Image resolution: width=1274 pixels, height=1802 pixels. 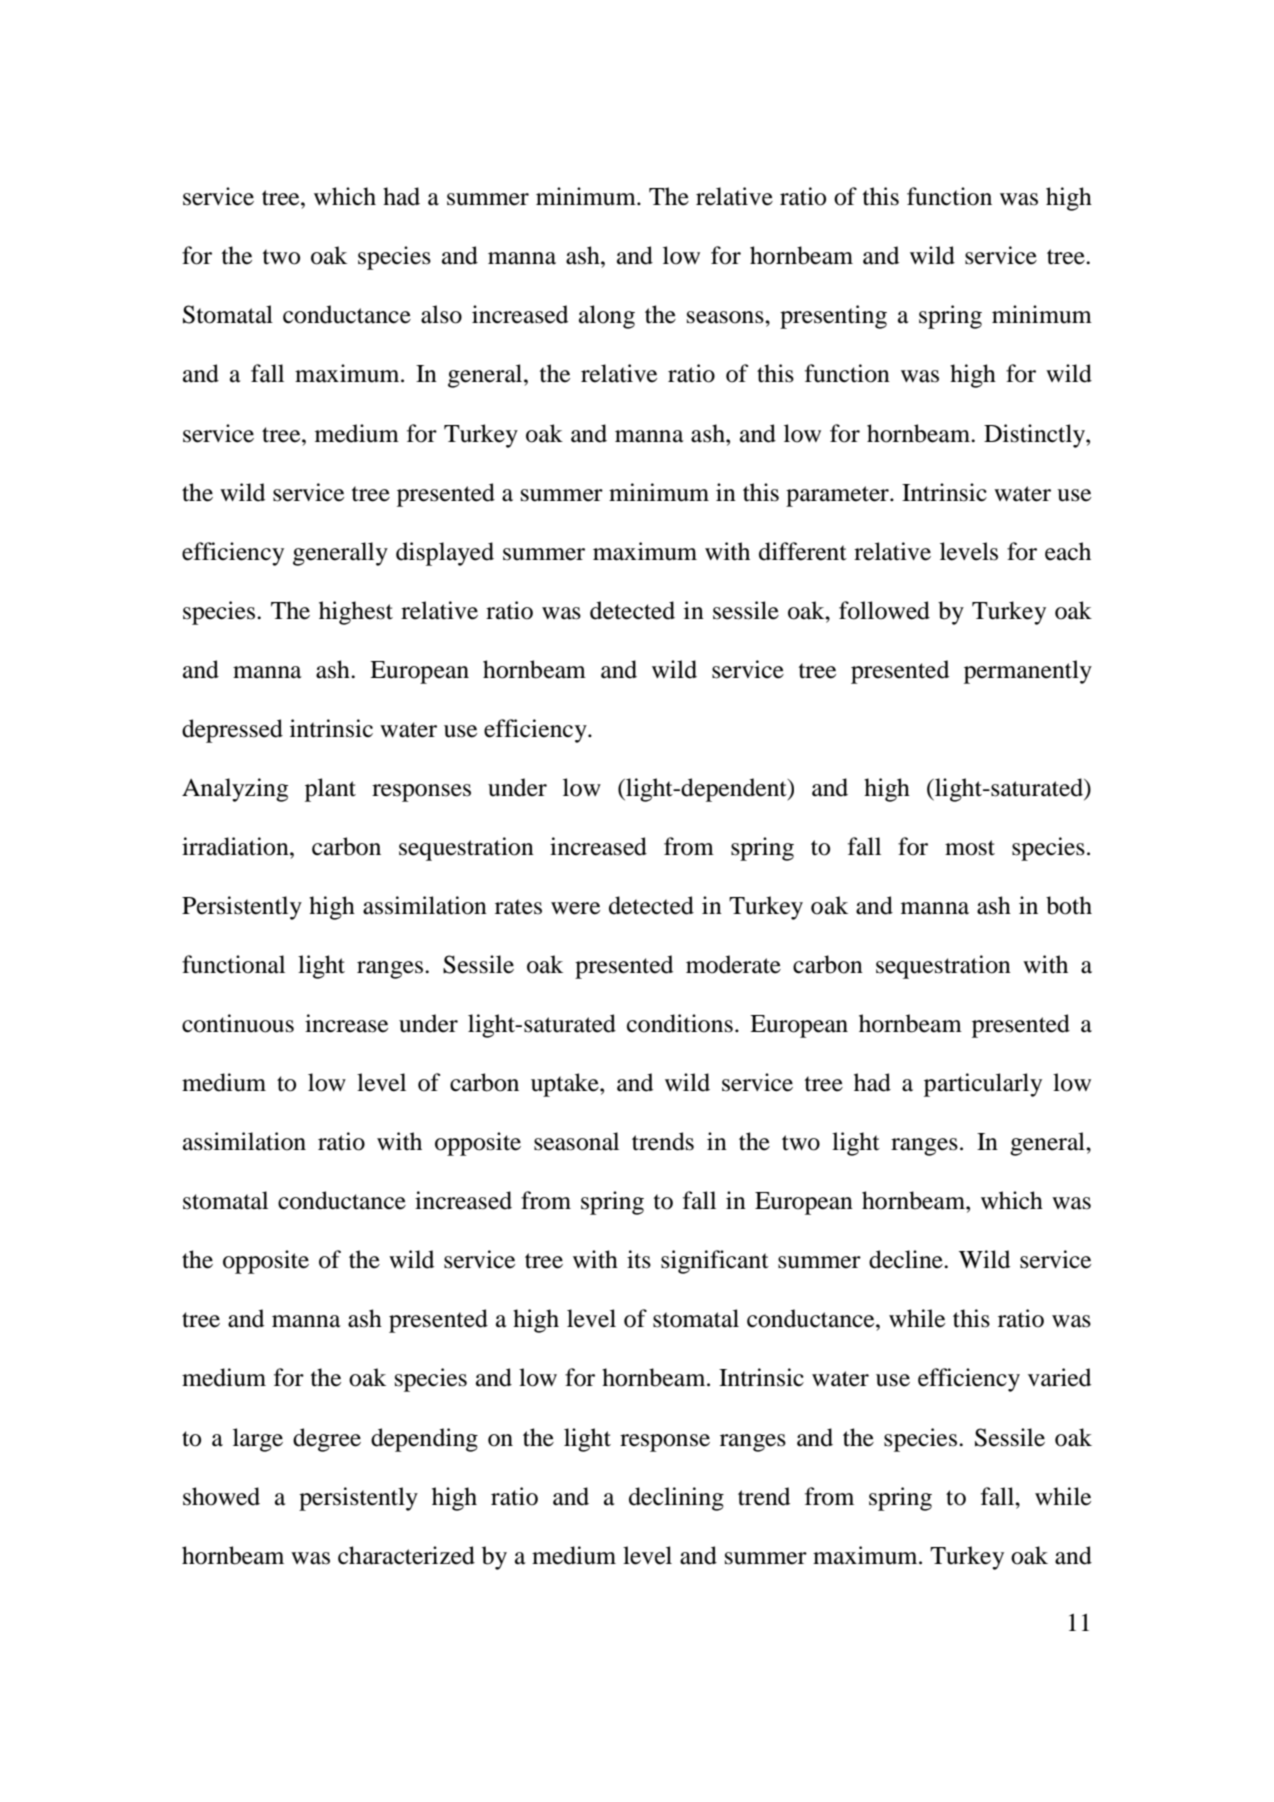 I want to click on along, so click(x=607, y=317).
